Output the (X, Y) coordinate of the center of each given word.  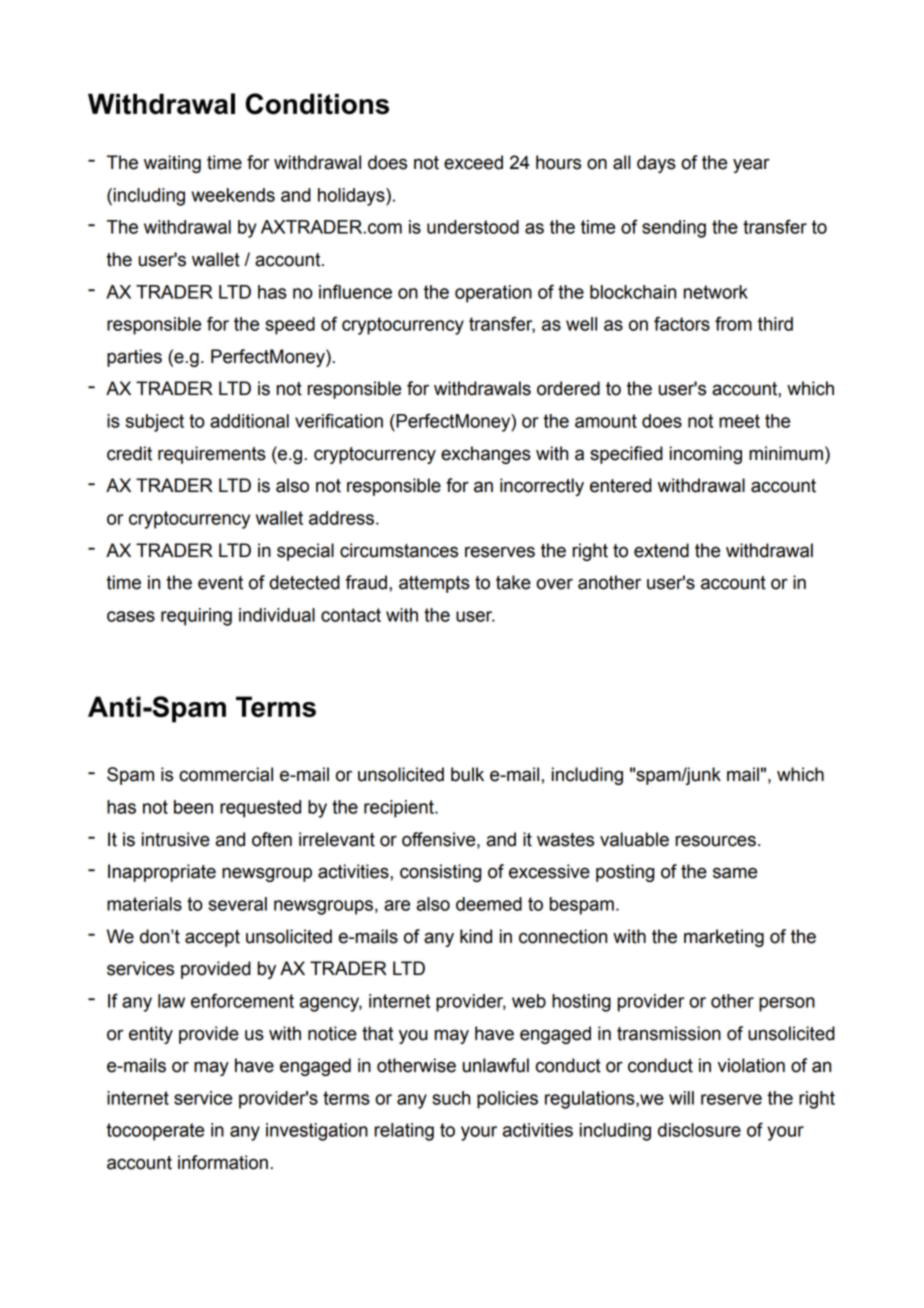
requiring (196, 617)
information (223, 1162)
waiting (172, 164)
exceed (473, 162)
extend (661, 550)
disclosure (699, 1130)
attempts (434, 584)
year (751, 165)
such (451, 1098)
